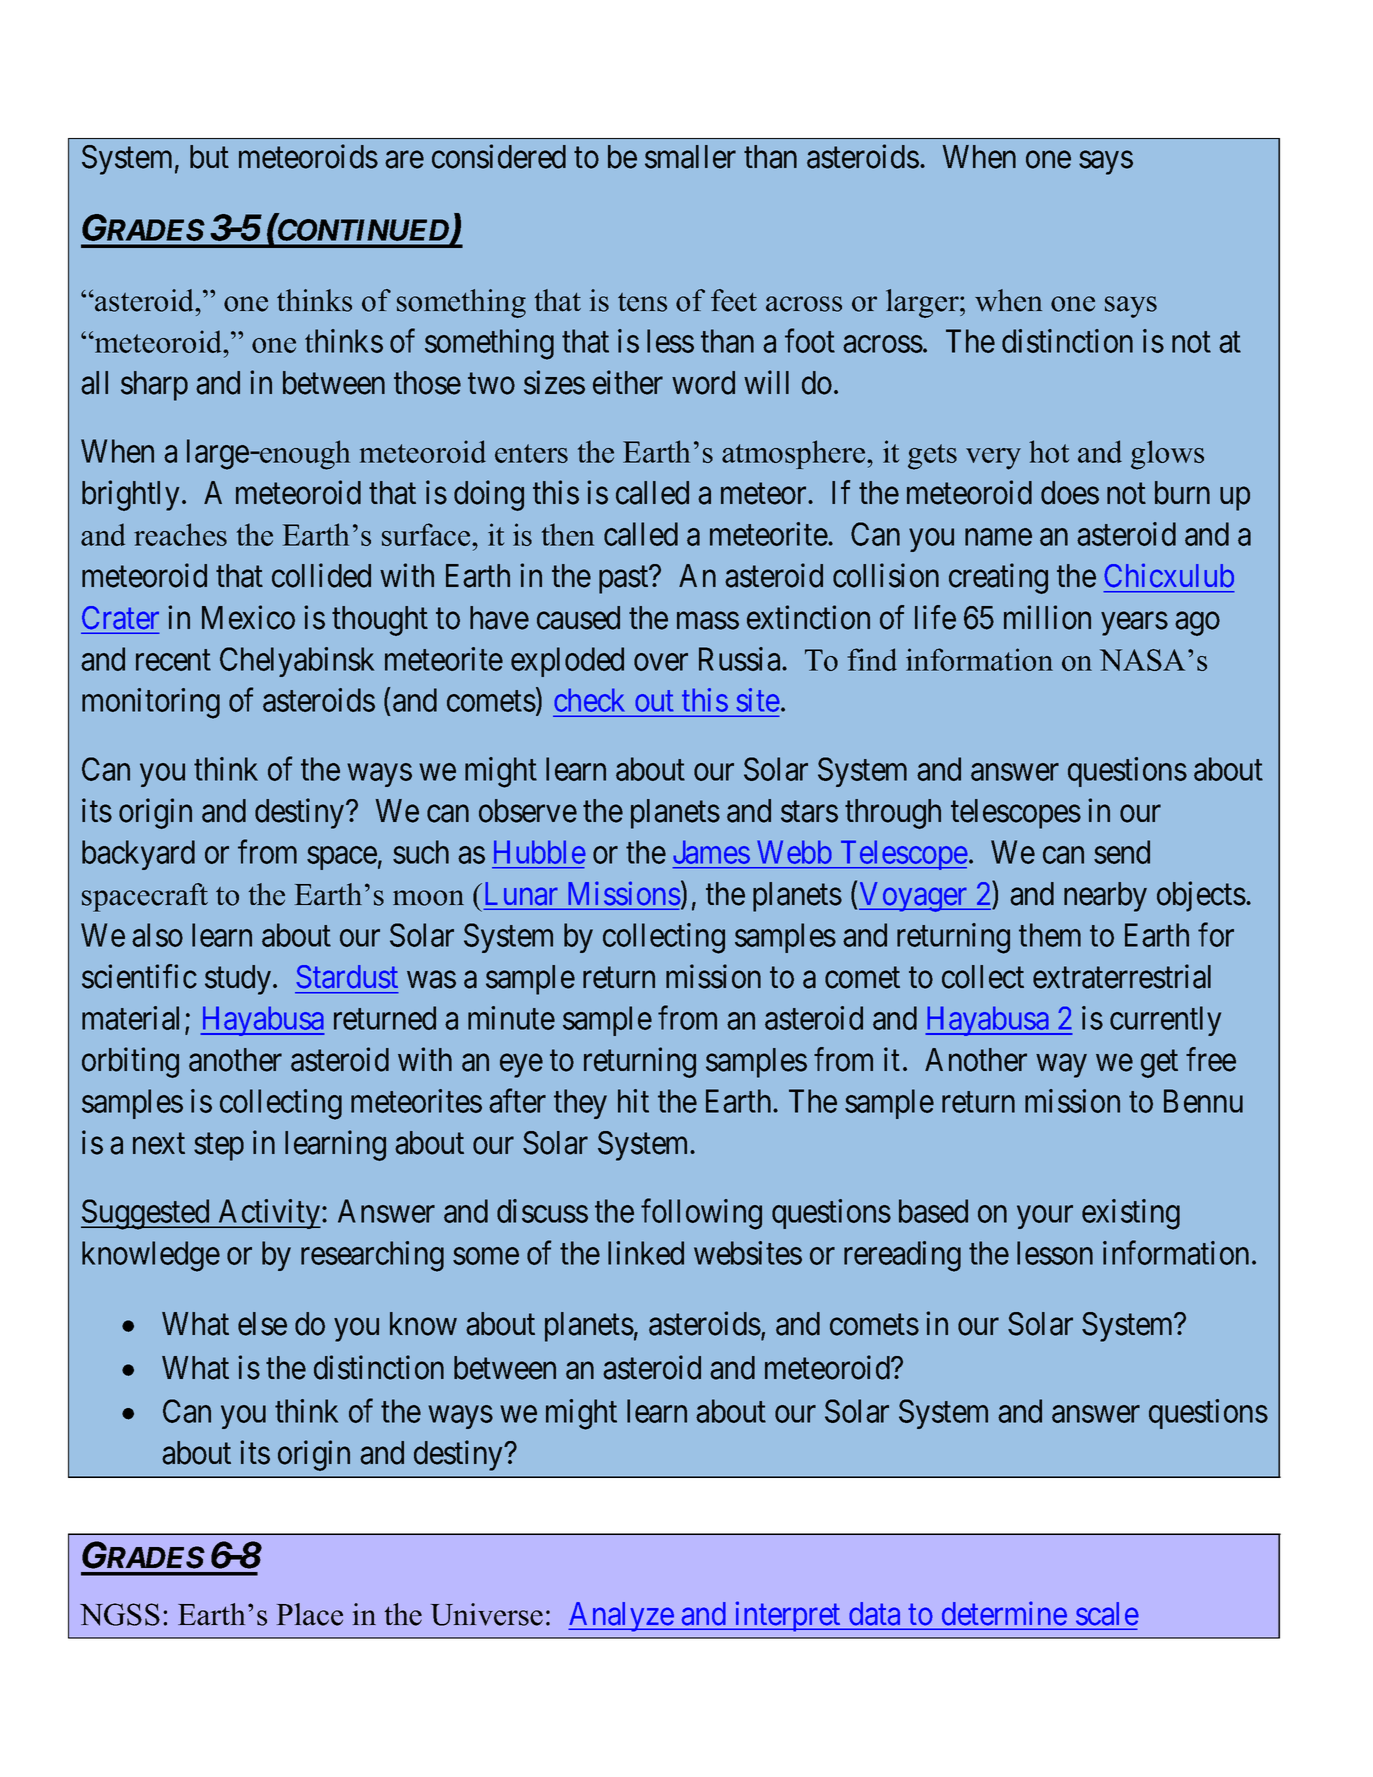  What do you see at coordinates (309, 1614) in the image?
I see `Place` at bounding box center [309, 1614].
